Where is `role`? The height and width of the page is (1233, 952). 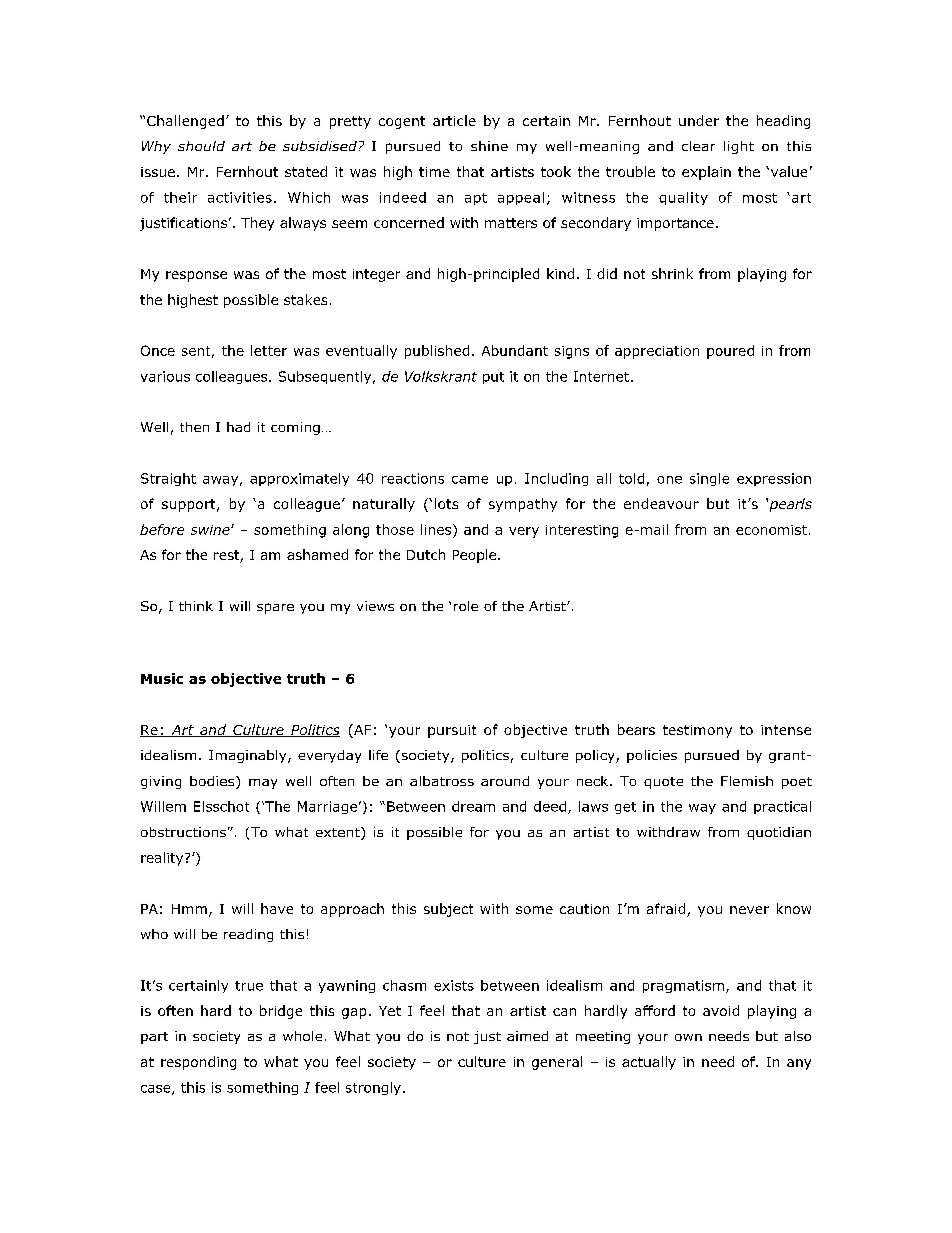 role is located at coordinates (466, 606).
